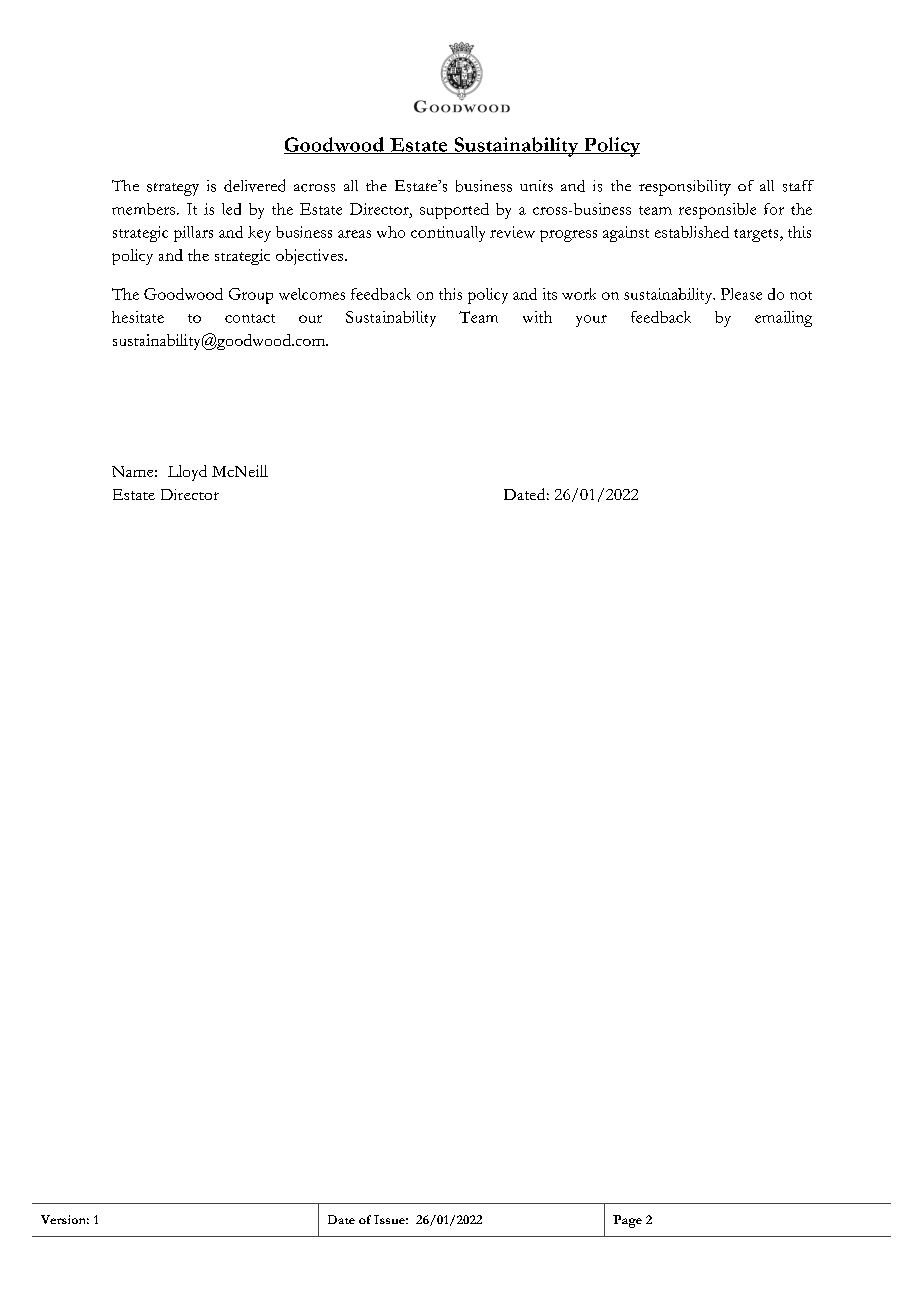  What do you see at coordinates (231, 209) in the screenshot?
I see `led` at bounding box center [231, 209].
